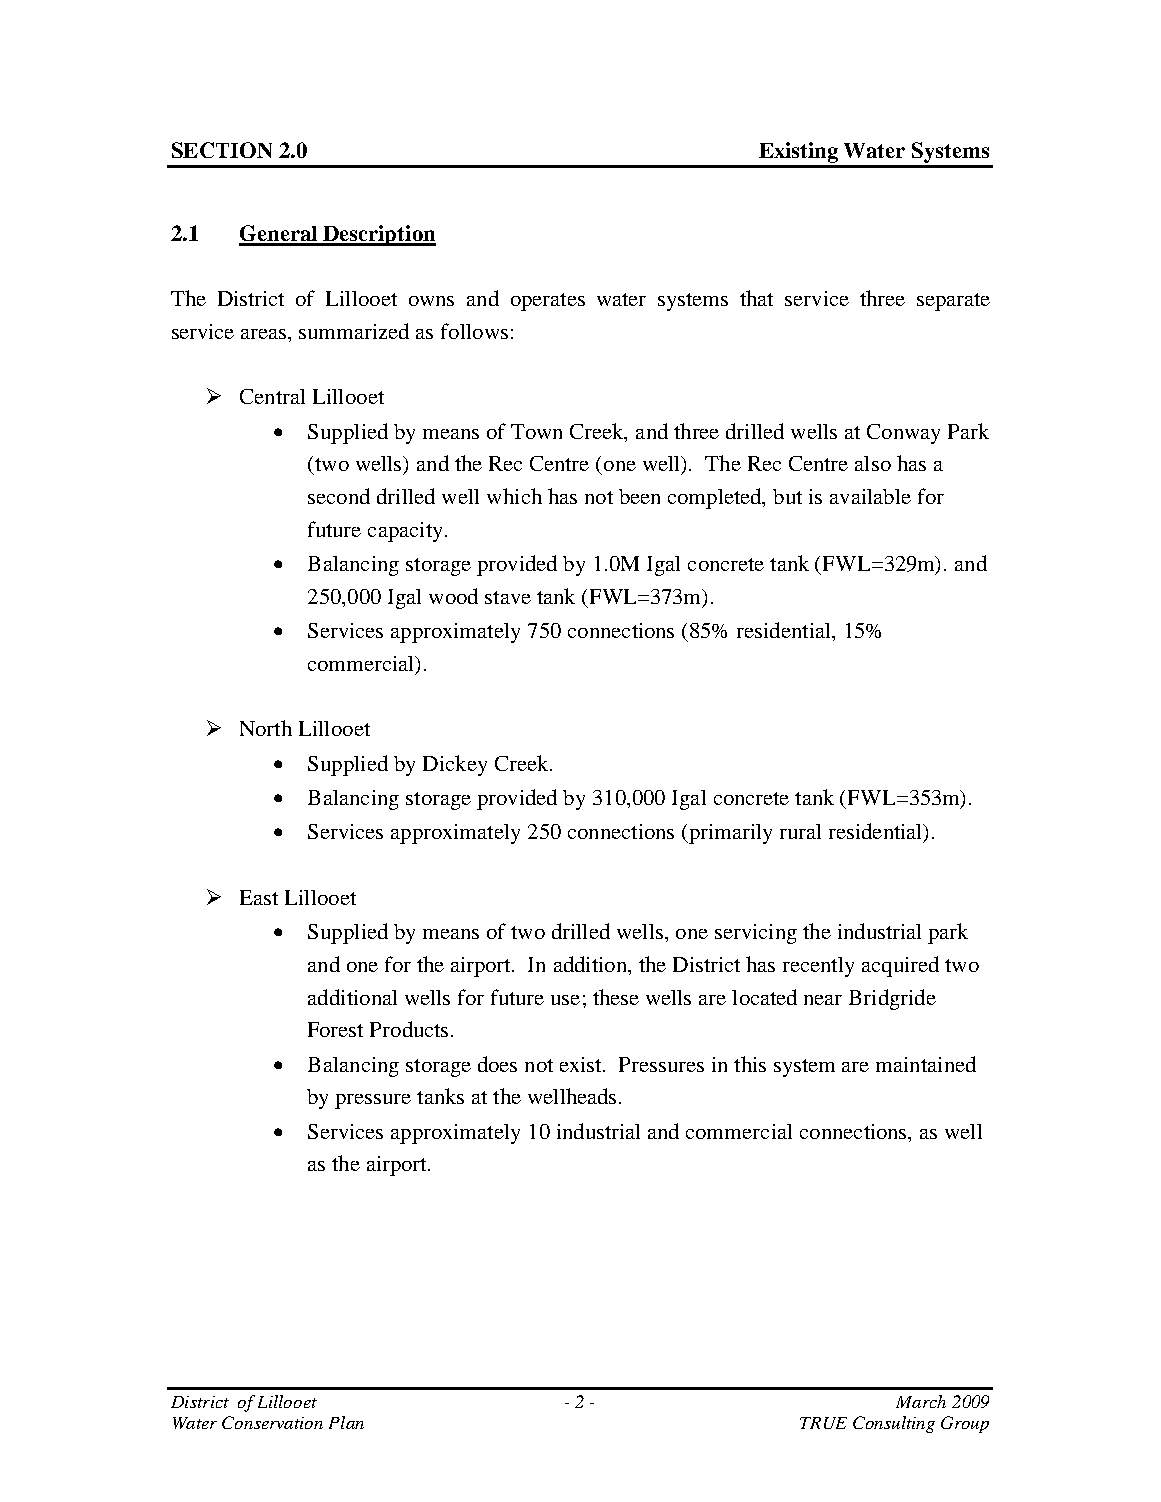 The height and width of the page is (1502, 1161). Describe the element at coordinates (378, 235) in the page. I see `Description` at that location.
